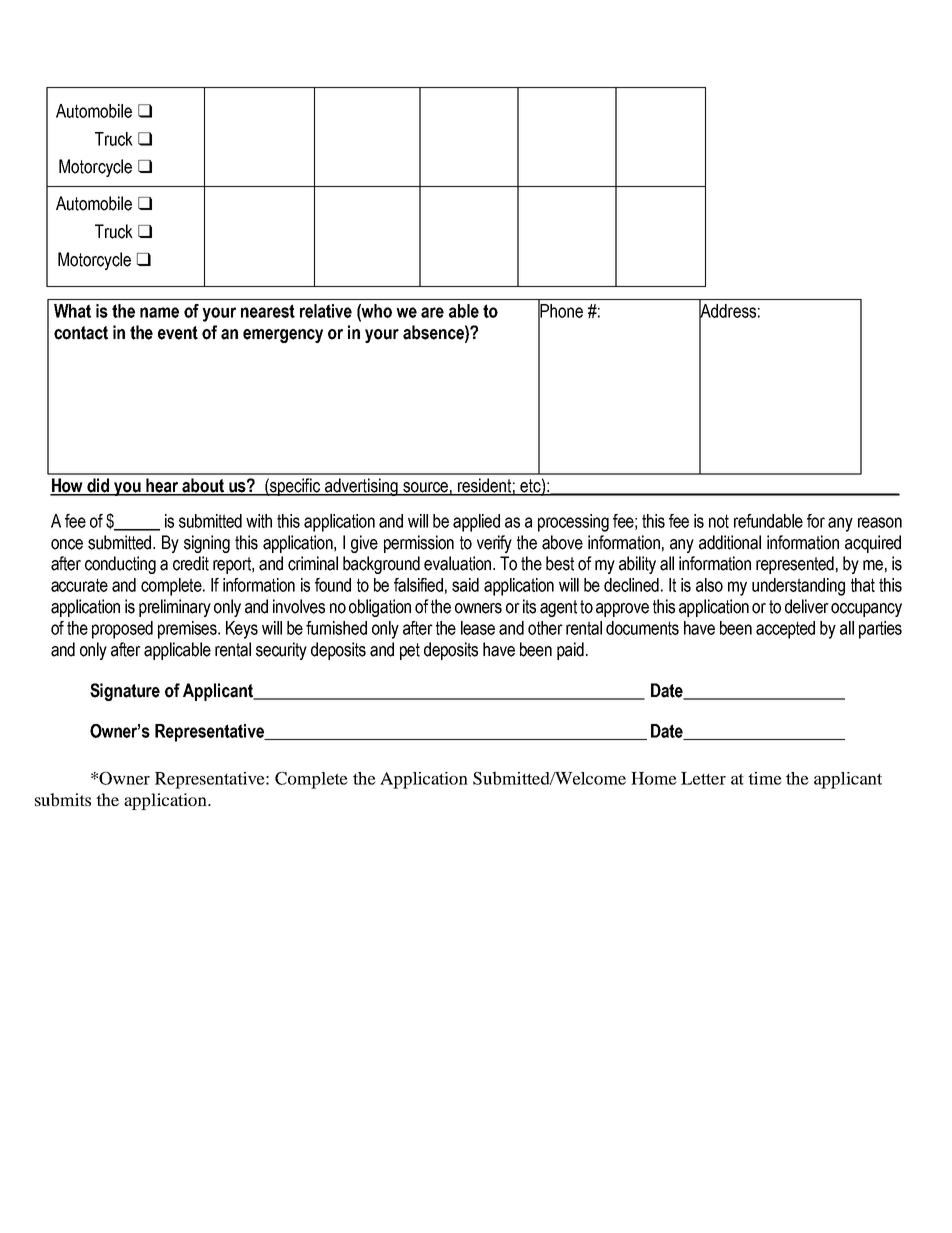 Image resolution: width=952 pixels, height=1233 pixels. What do you see at coordinates (727, 311) in the screenshot?
I see `Address` at bounding box center [727, 311].
